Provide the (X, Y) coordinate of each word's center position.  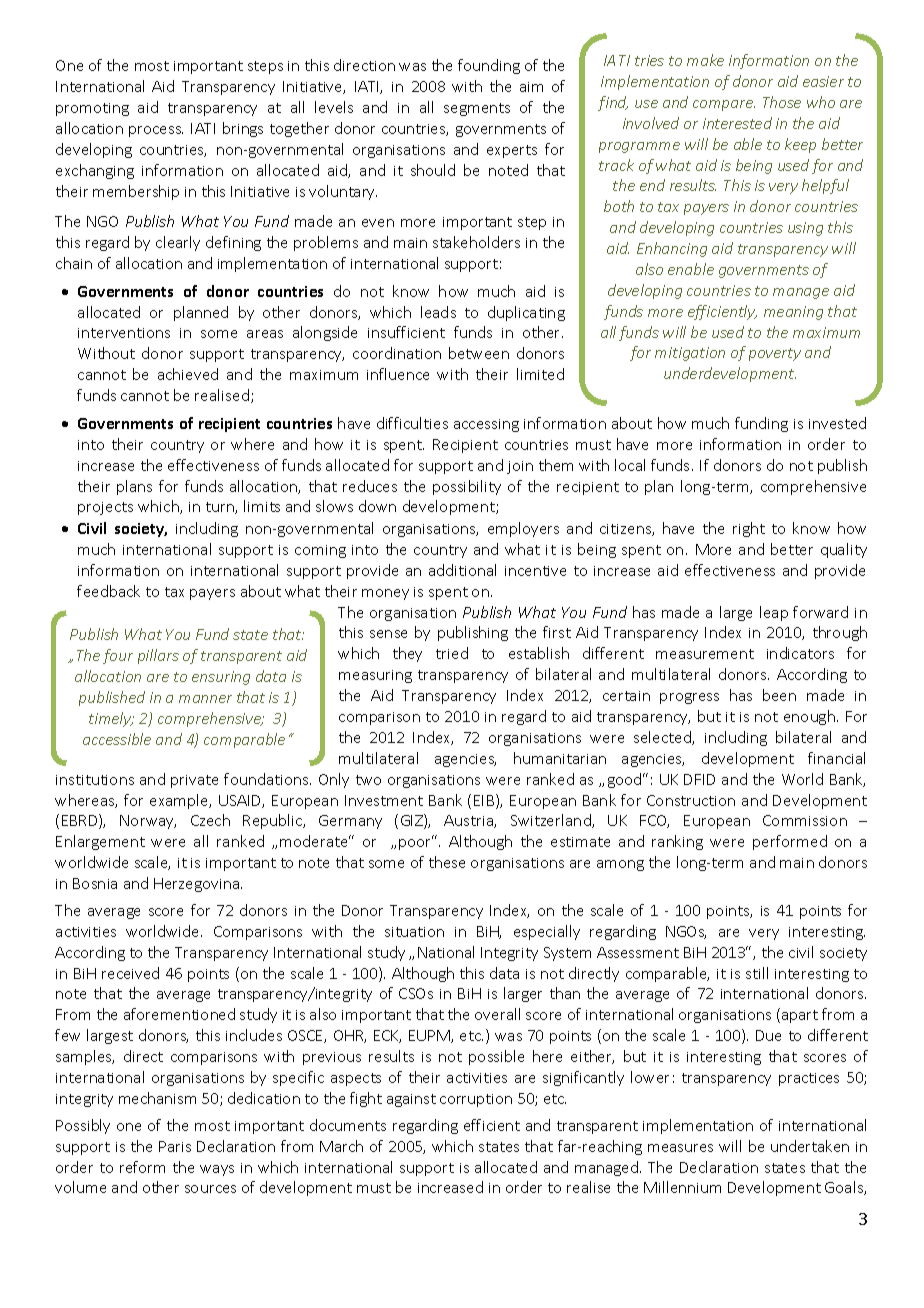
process (156, 131)
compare (724, 105)
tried (452, 653)
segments (477, 109)
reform (142, 1167)
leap (774, 613)
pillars (158, 656)
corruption (476, 1100)
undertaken (810, 1146)
